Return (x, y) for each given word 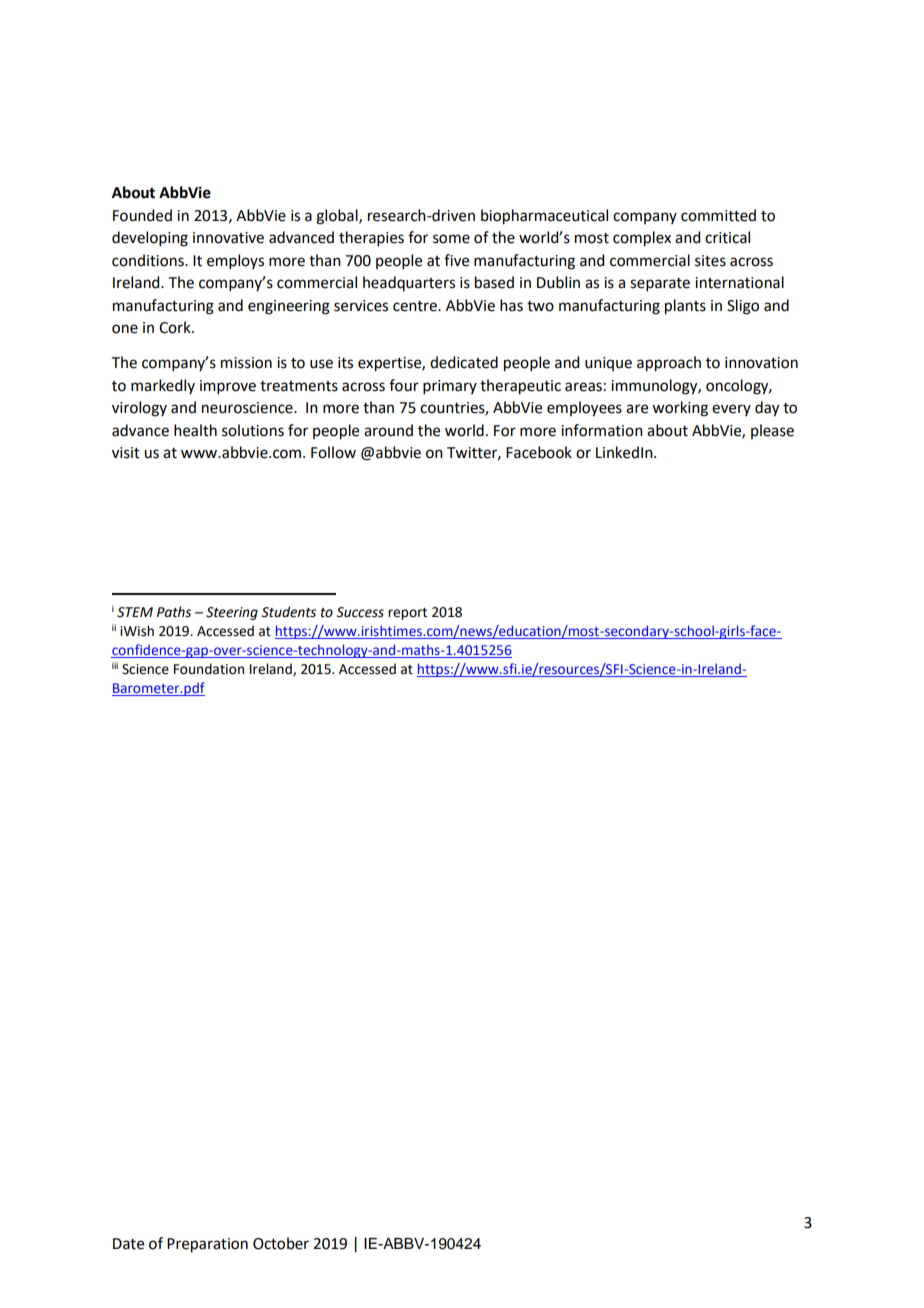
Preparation (207, 1245)
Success (360, 612)
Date (128, 1244)
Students (288, 612)
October (281, 1243)
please (772, 431)
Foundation (209, 669)
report (407, 614)
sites (710, 261)
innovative (228, 238)
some (451, 239)
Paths (174, 612)
